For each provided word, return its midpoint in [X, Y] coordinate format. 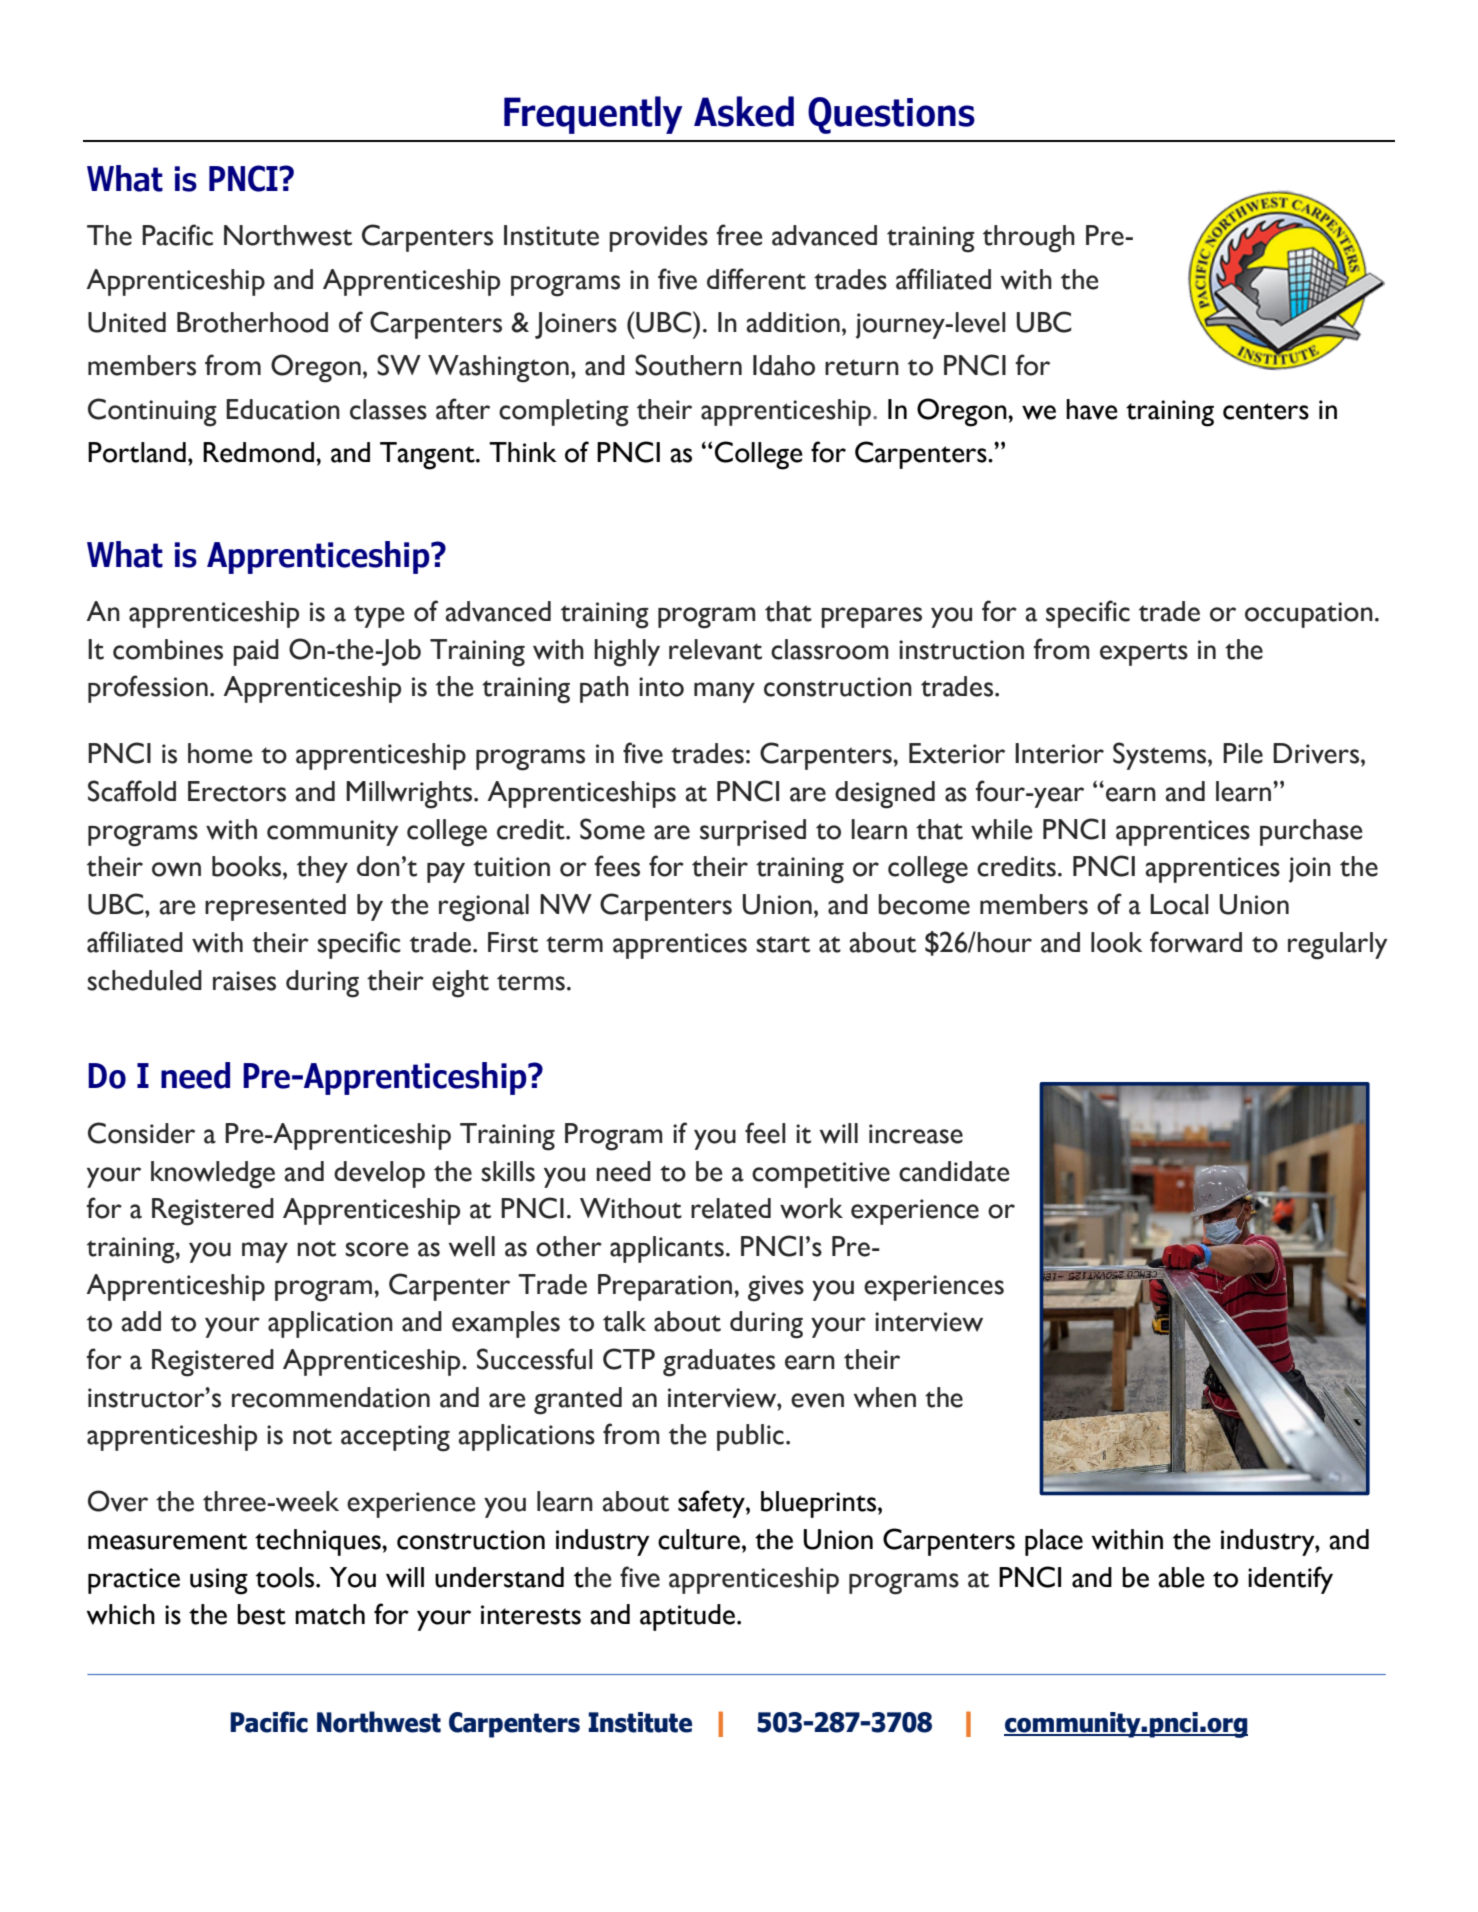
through [1029, 239]
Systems [1161, 756]
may [265, 1252]
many [724, 692]
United [127, 322]
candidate [954, 1171]
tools [286, 1577]
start [783, 944]
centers [1266, 411]
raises [244, 981]
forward [1196, 942]
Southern [688, 365]
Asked [744, 111]
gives [776, 1288]
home [220, 753]
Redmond [258, 452]
